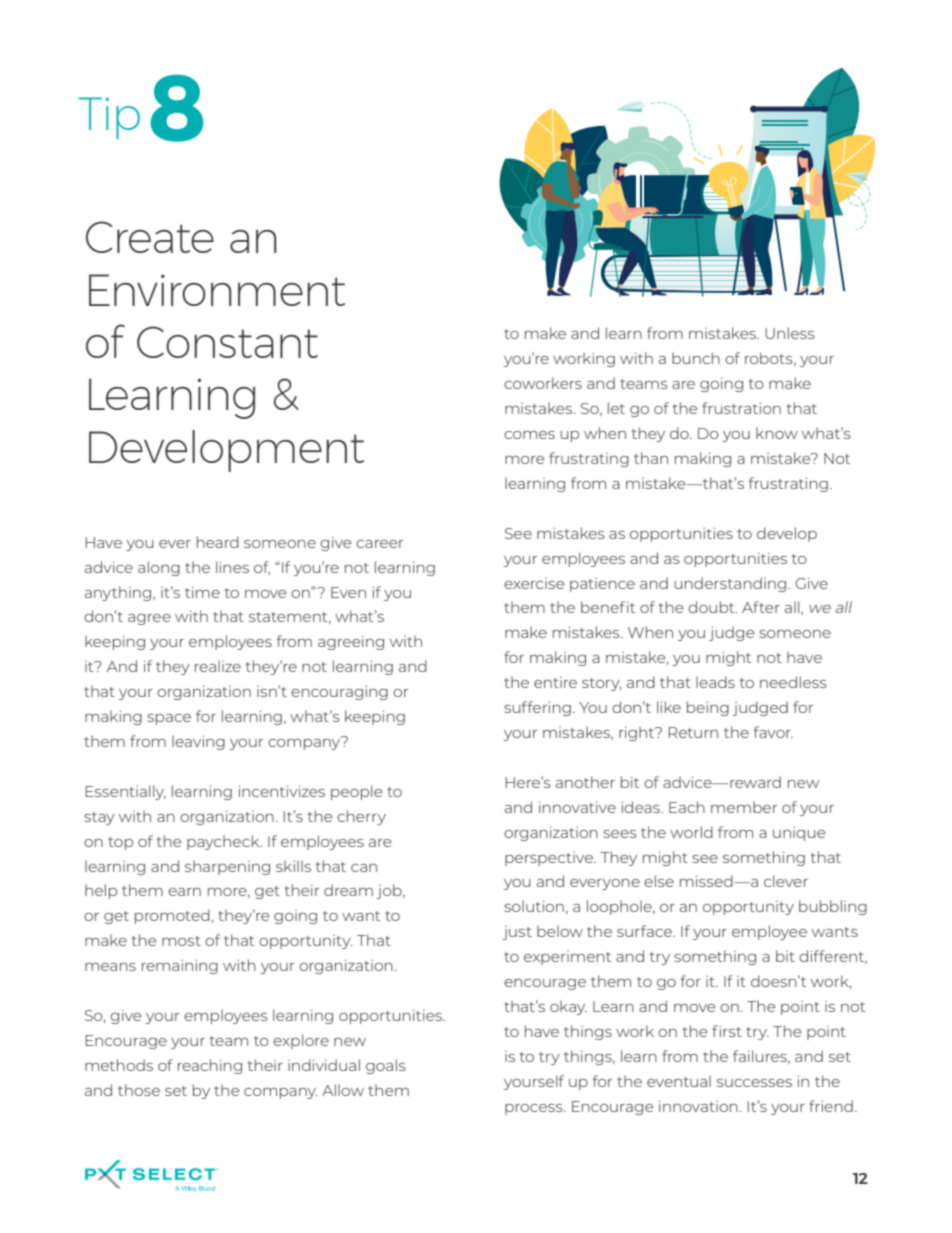 Image resolution: width=952 pixels, height=1233 pixels. Describe the element at coordinates (534, 583) in the screenshot. I see `exercise` at that location.
